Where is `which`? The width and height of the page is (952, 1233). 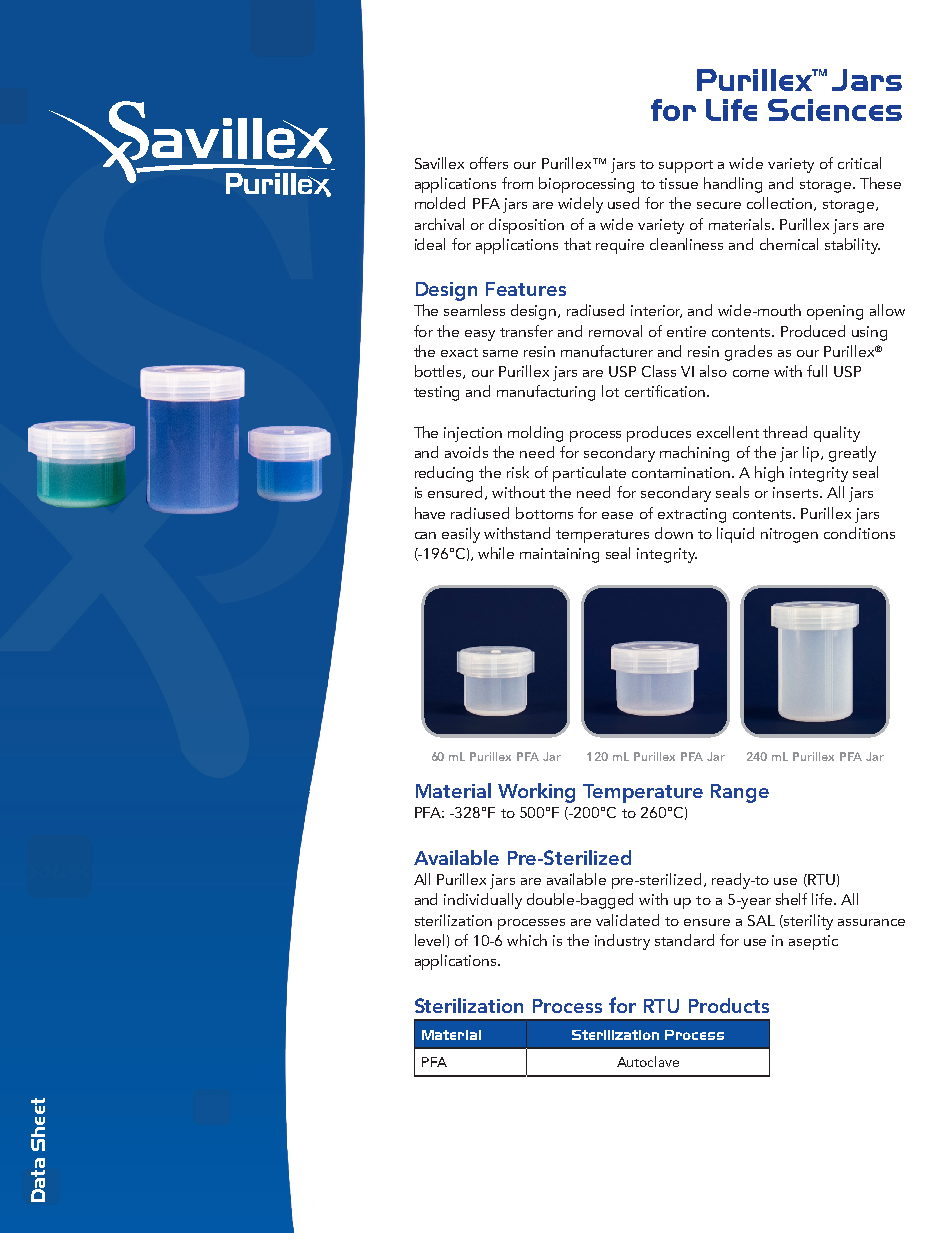 which is located at coordinates (527, 940).
